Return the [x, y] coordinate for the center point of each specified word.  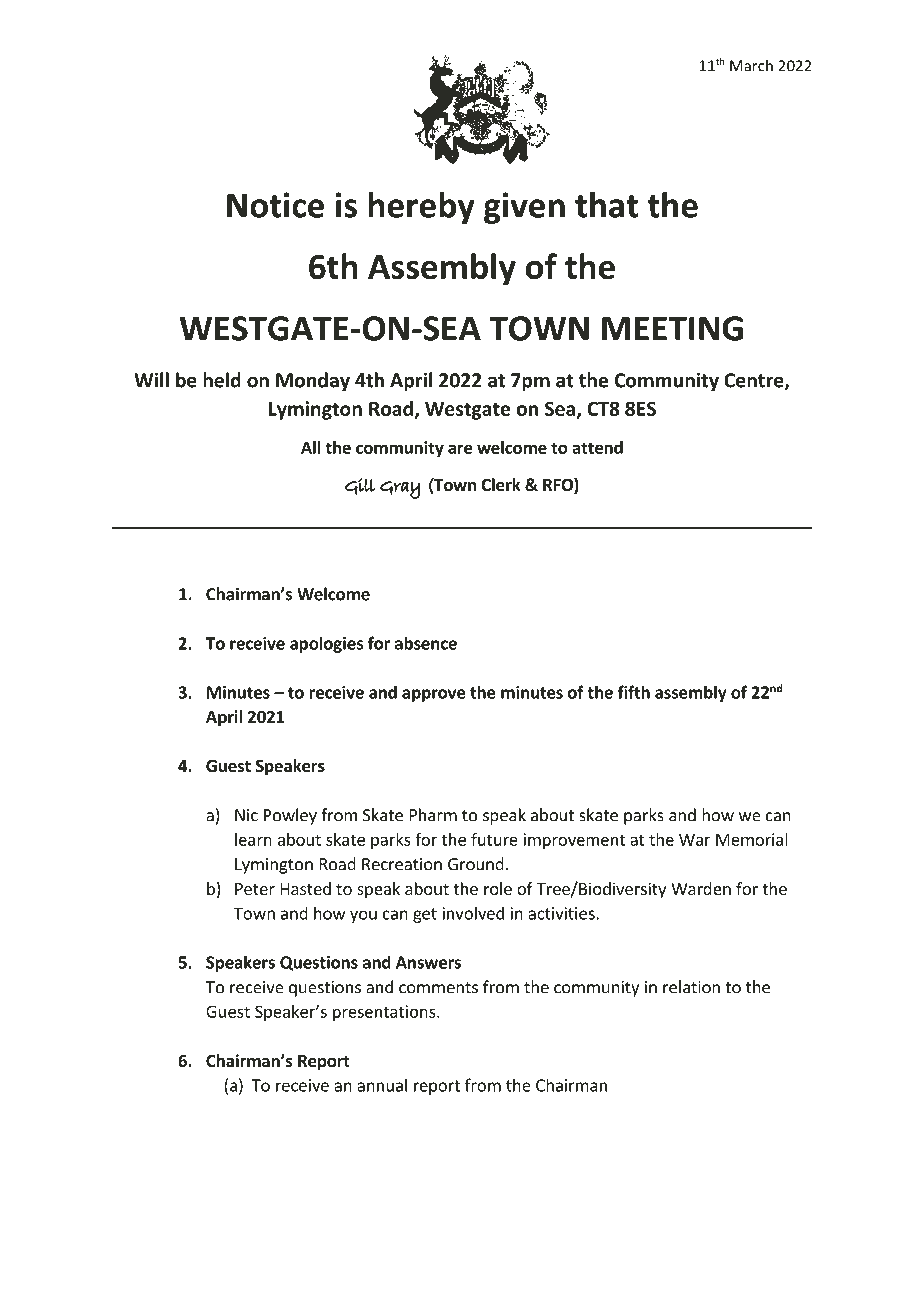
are [460, 449]
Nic [246, 815]
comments [438, 988]
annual [382, 1085]
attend [597, 447]
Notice [275, 205]
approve [433, 695]
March [751, 65]
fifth [633, 692]
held [222, 380]
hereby [421, 208]
